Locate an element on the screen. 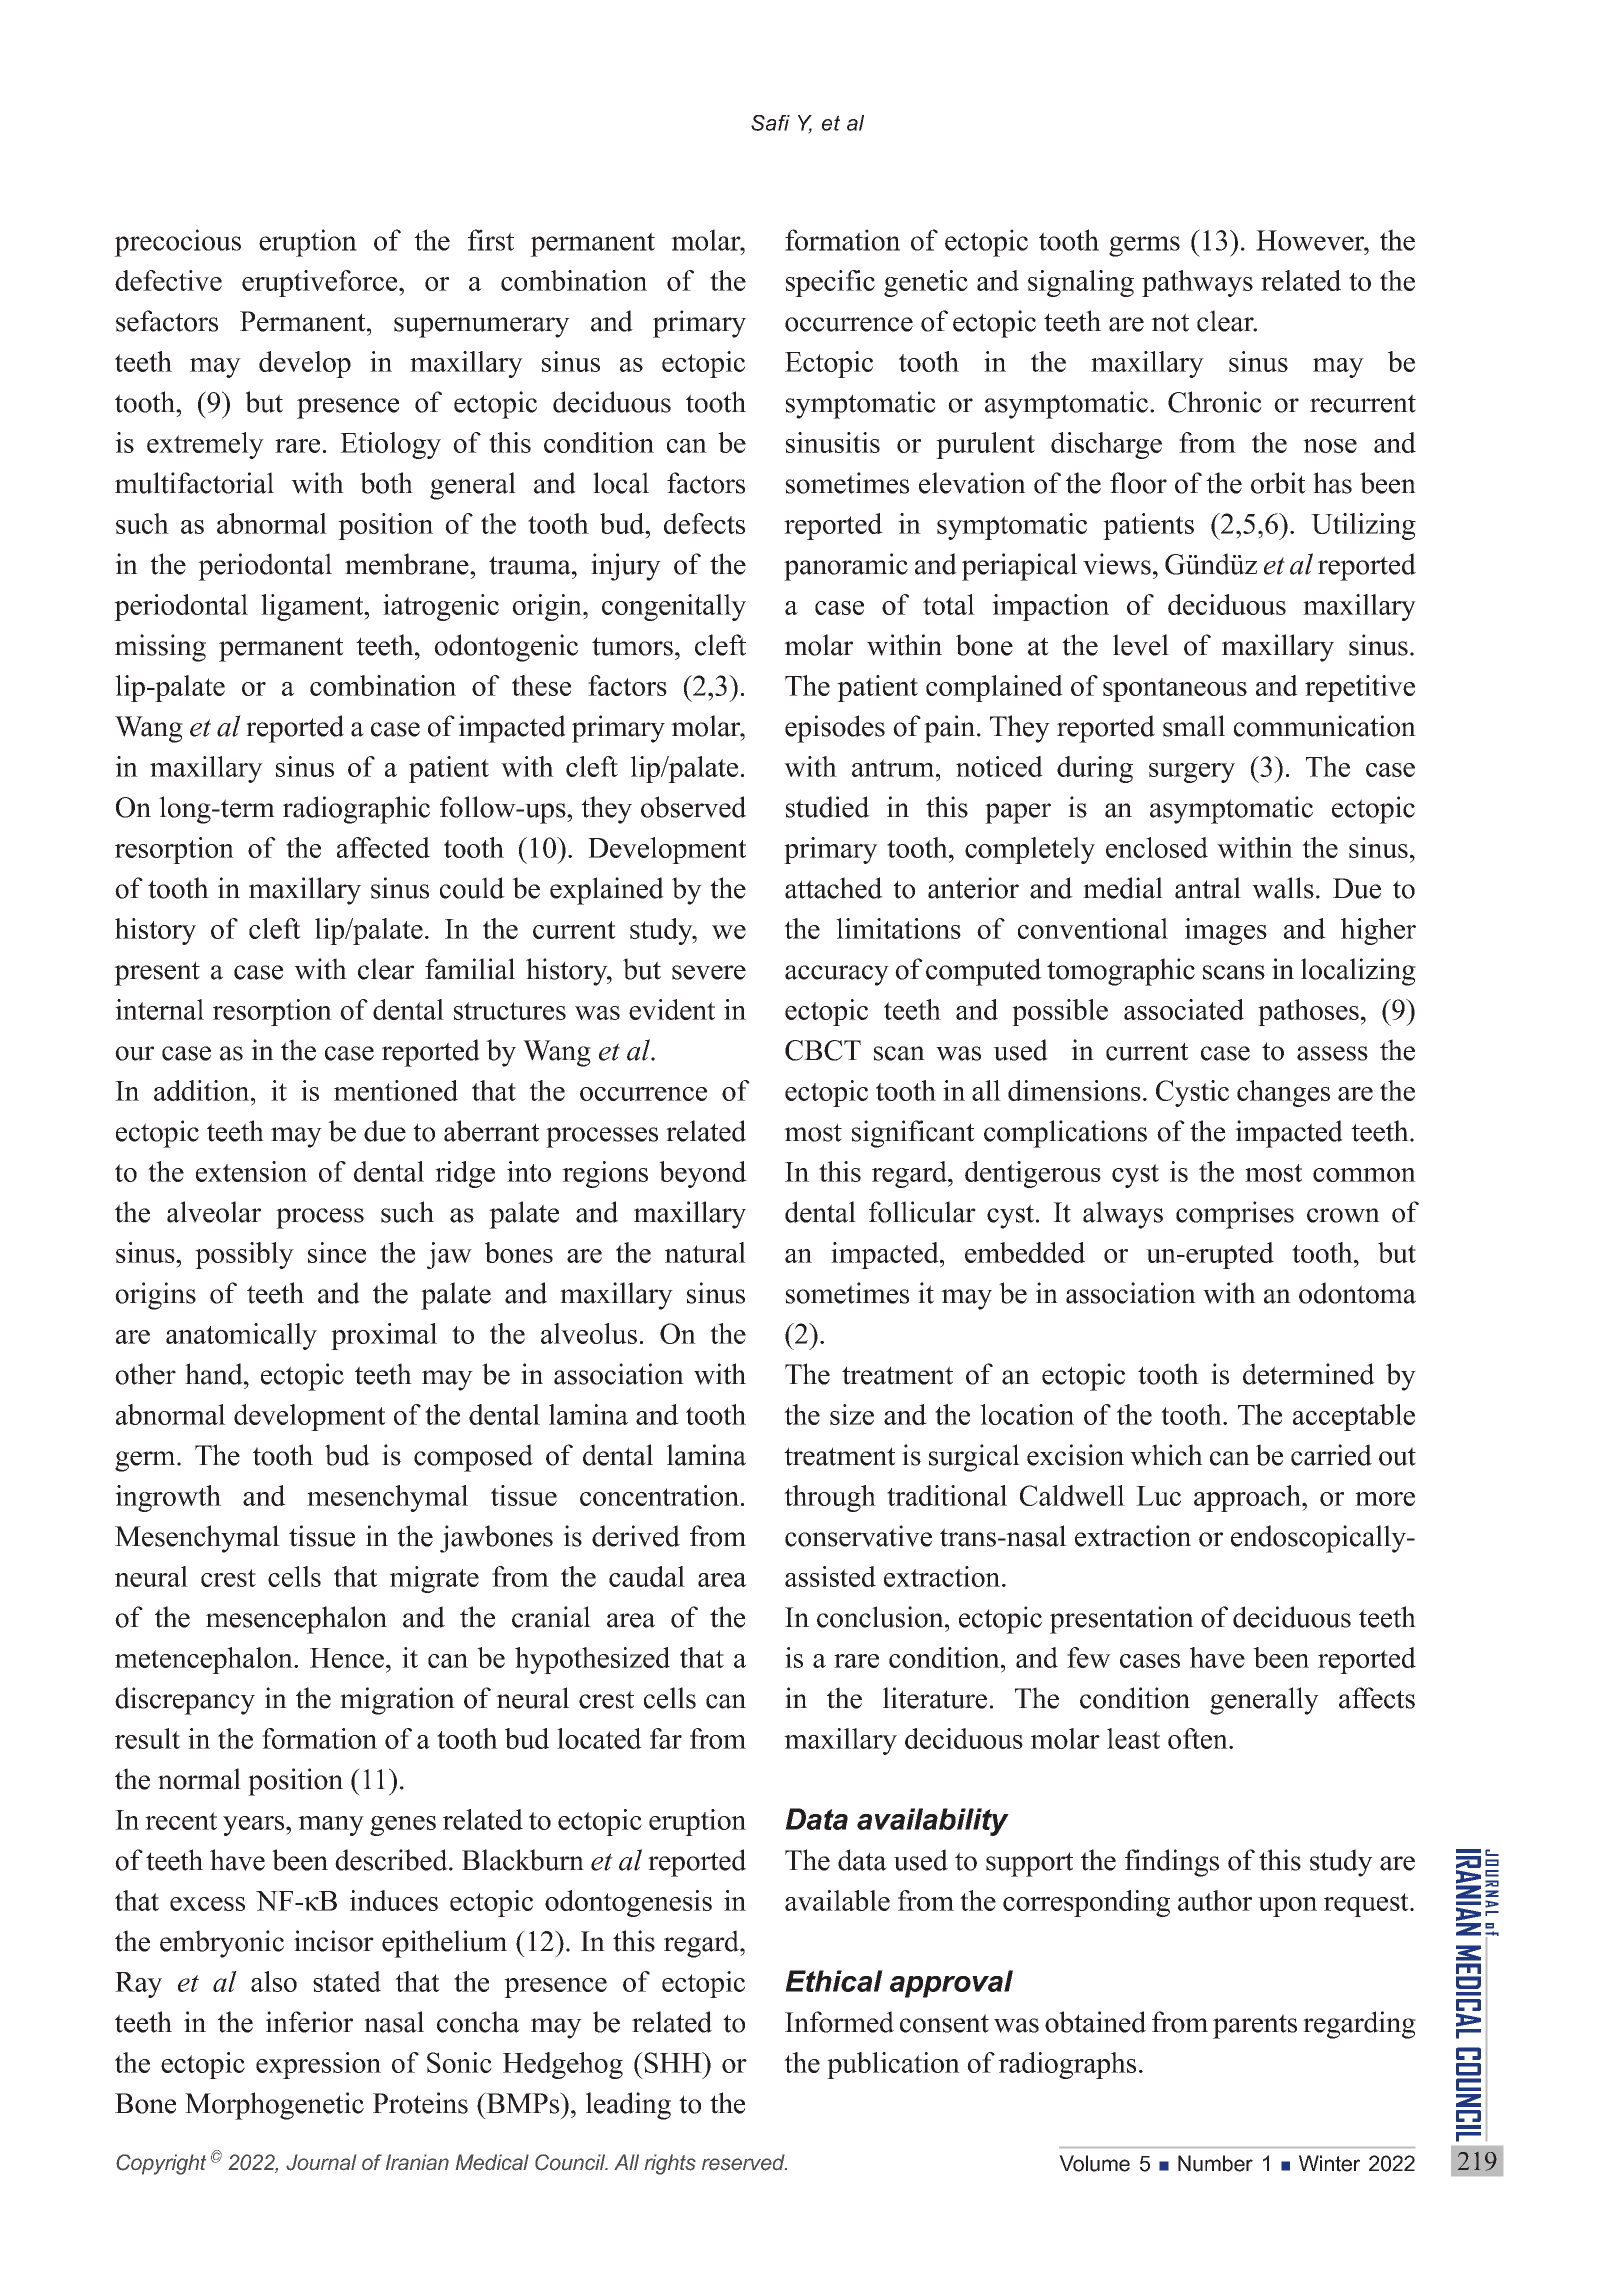 This screenshot has width=1607, height=2273. reserved is located at coordinates (744, 2162).
